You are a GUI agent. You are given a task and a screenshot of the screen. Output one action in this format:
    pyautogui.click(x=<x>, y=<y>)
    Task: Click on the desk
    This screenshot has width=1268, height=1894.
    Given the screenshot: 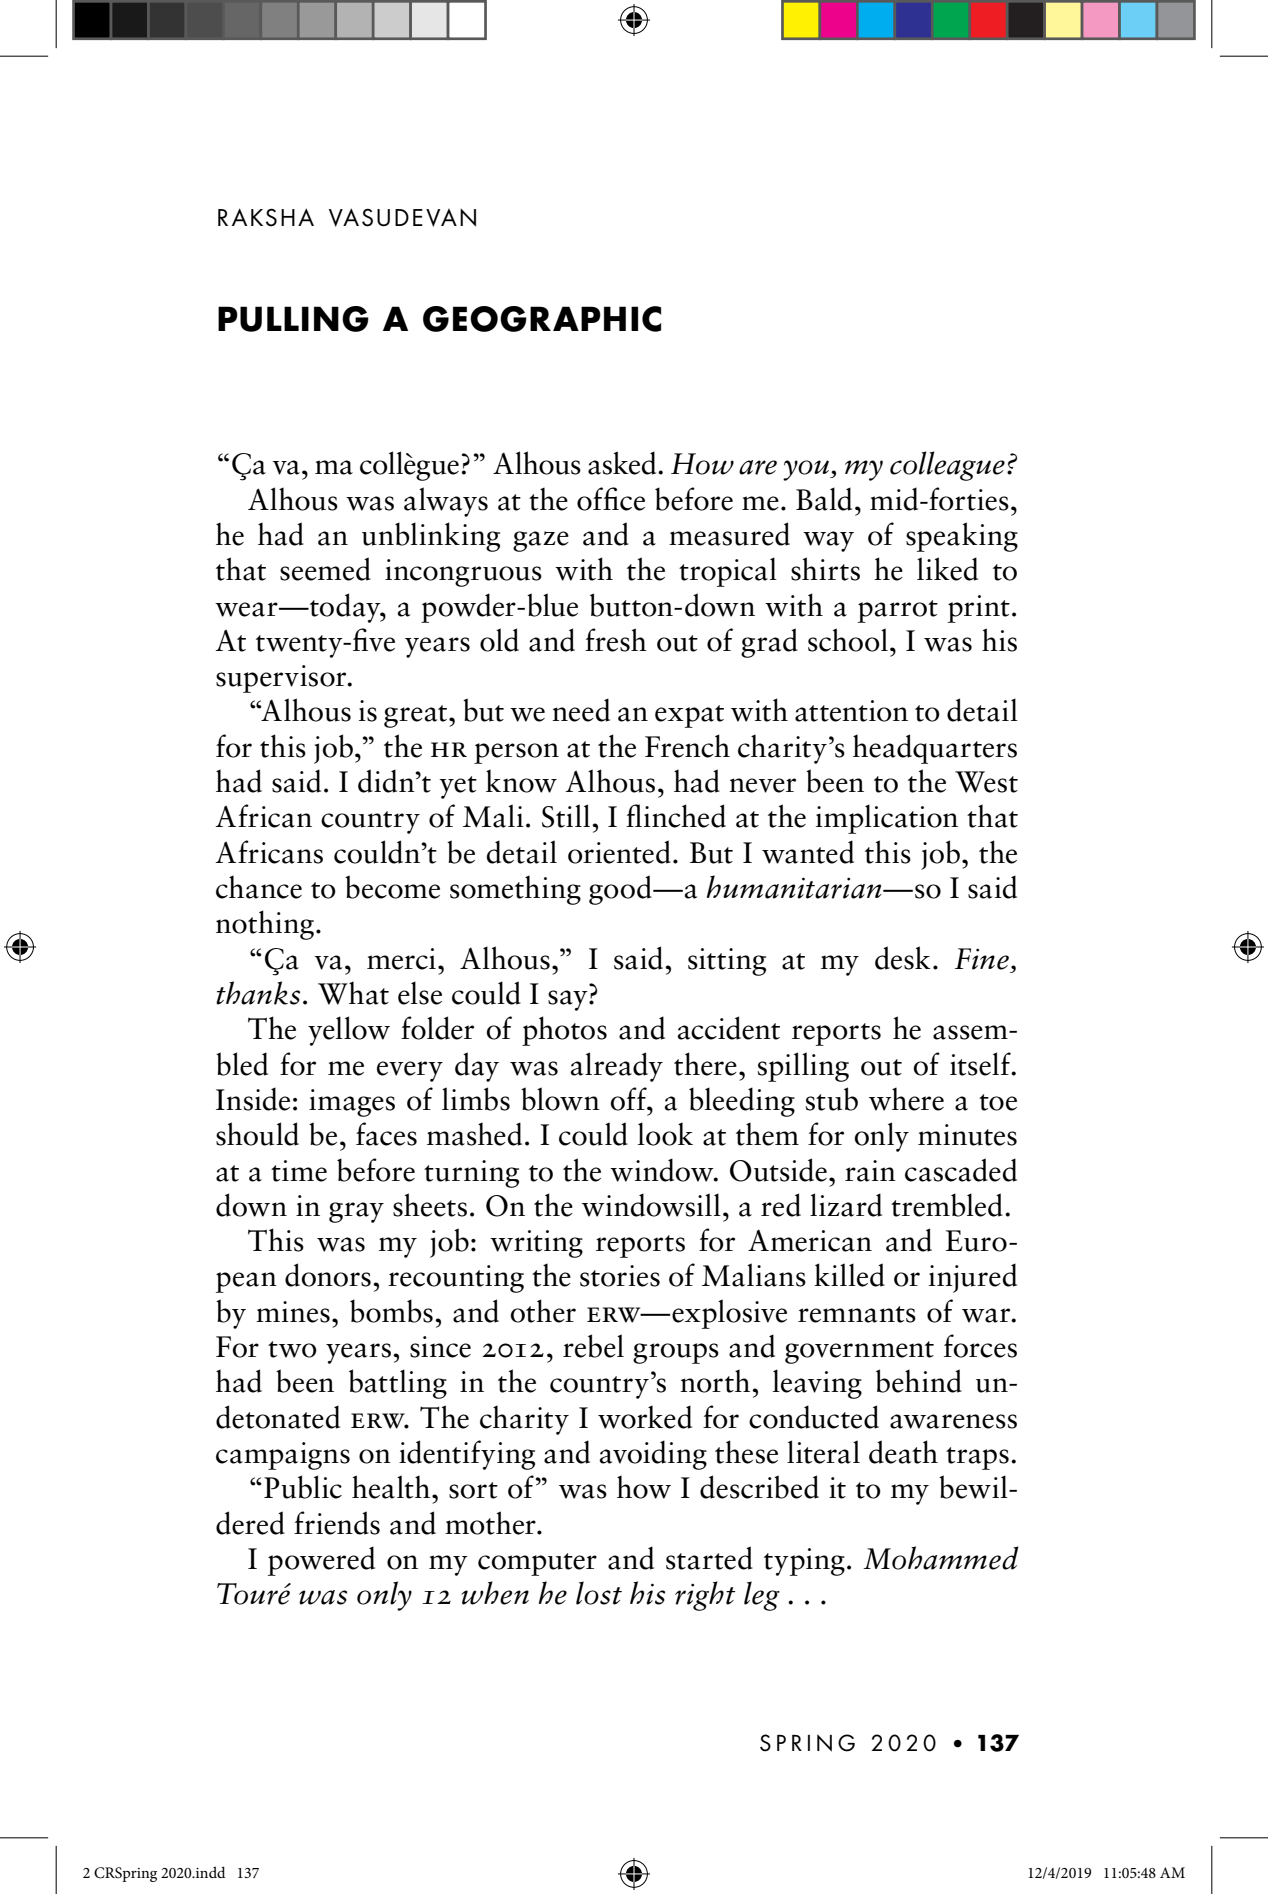 What is the action you would take?
    pyautogui.click(x=903, y=958)
